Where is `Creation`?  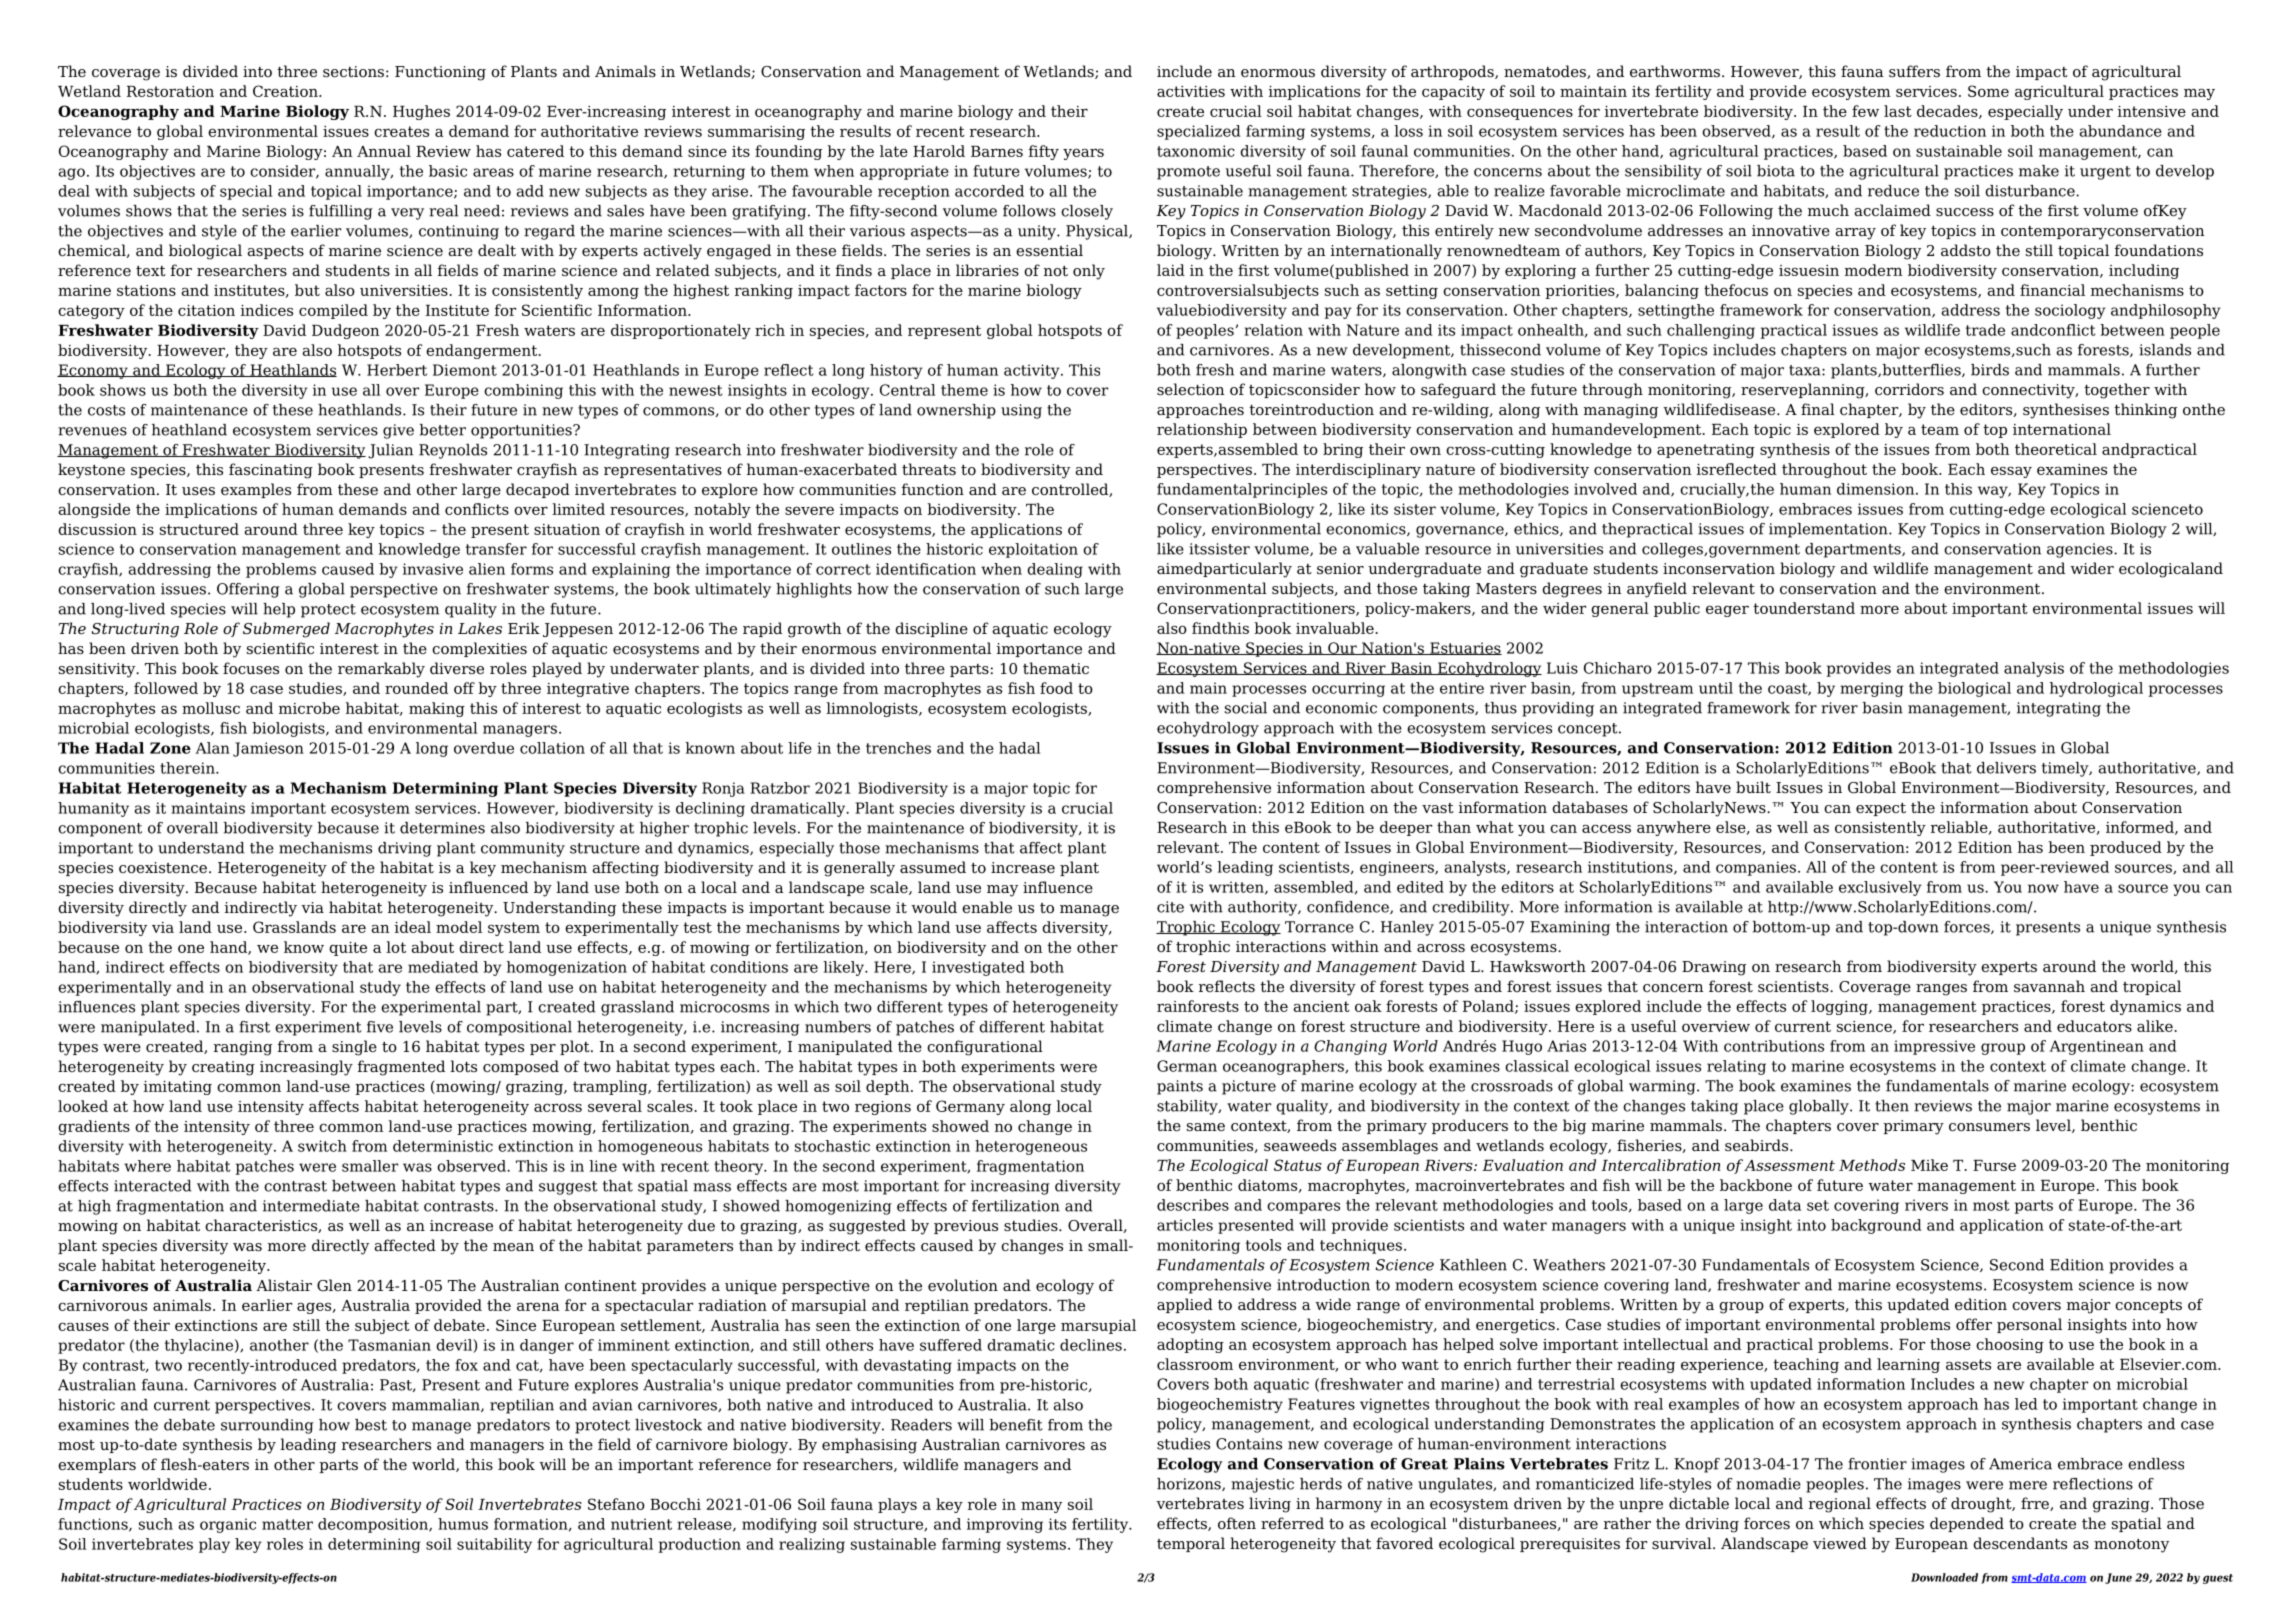
Creation is located at coordinates (286, 91).
